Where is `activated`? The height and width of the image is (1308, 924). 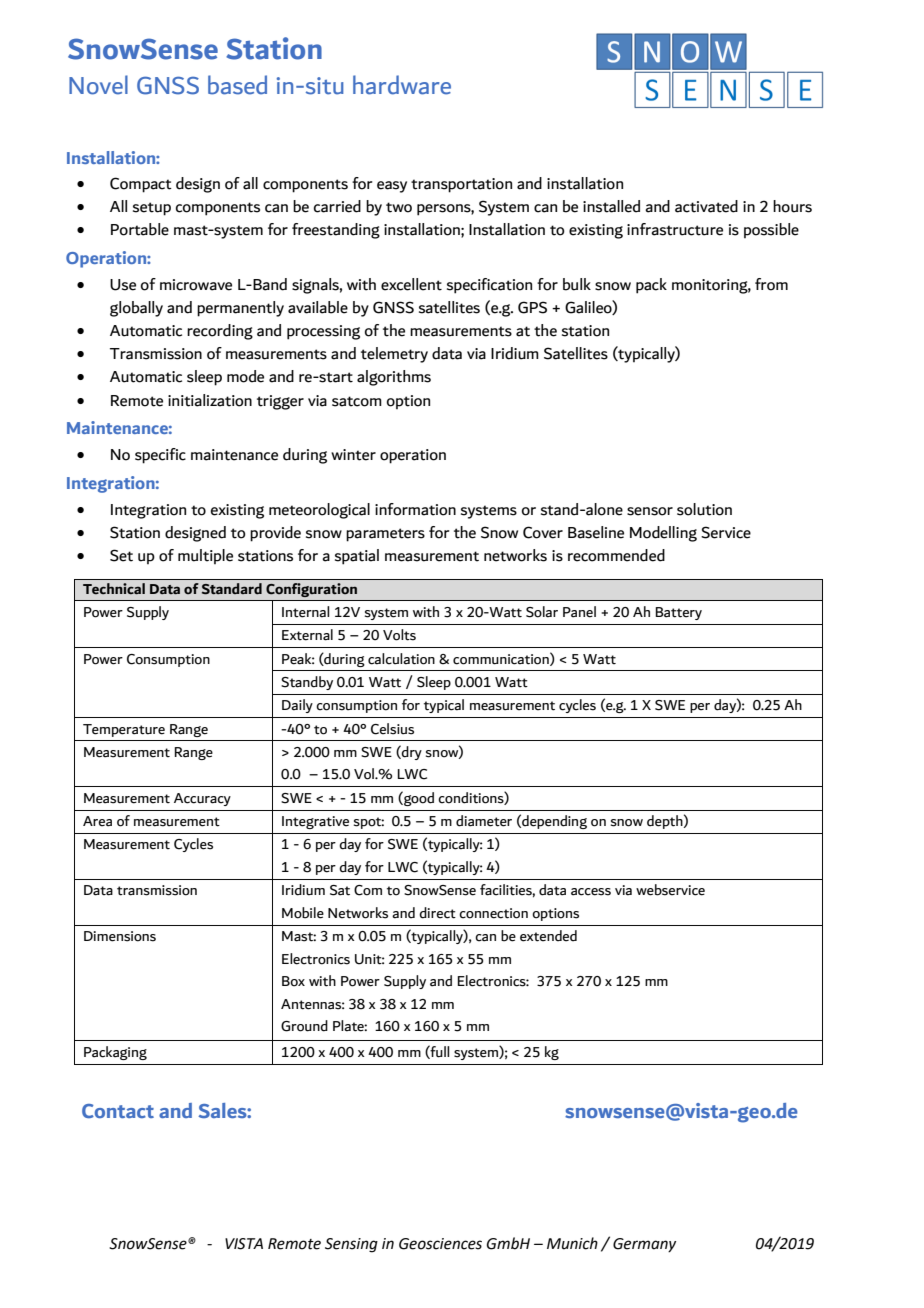 activated is located at coordinates (706, 206).
